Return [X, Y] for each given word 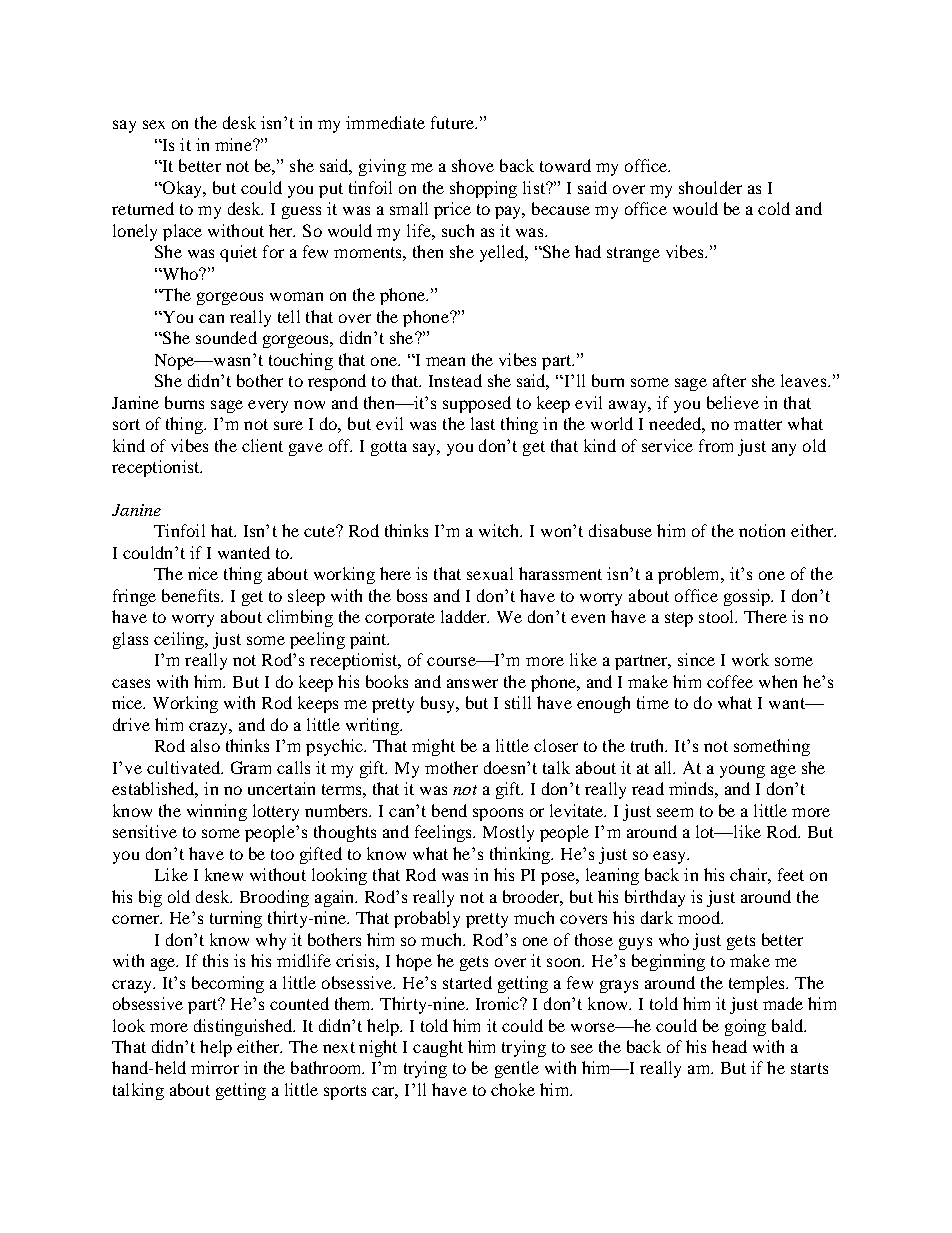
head [729, 1046]
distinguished [244, 1027]
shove [473, 165]
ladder [465, 616]
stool [718, 616]
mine [234, 144]
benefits [192, 595]
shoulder [710, 187]
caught [438, 1048]
